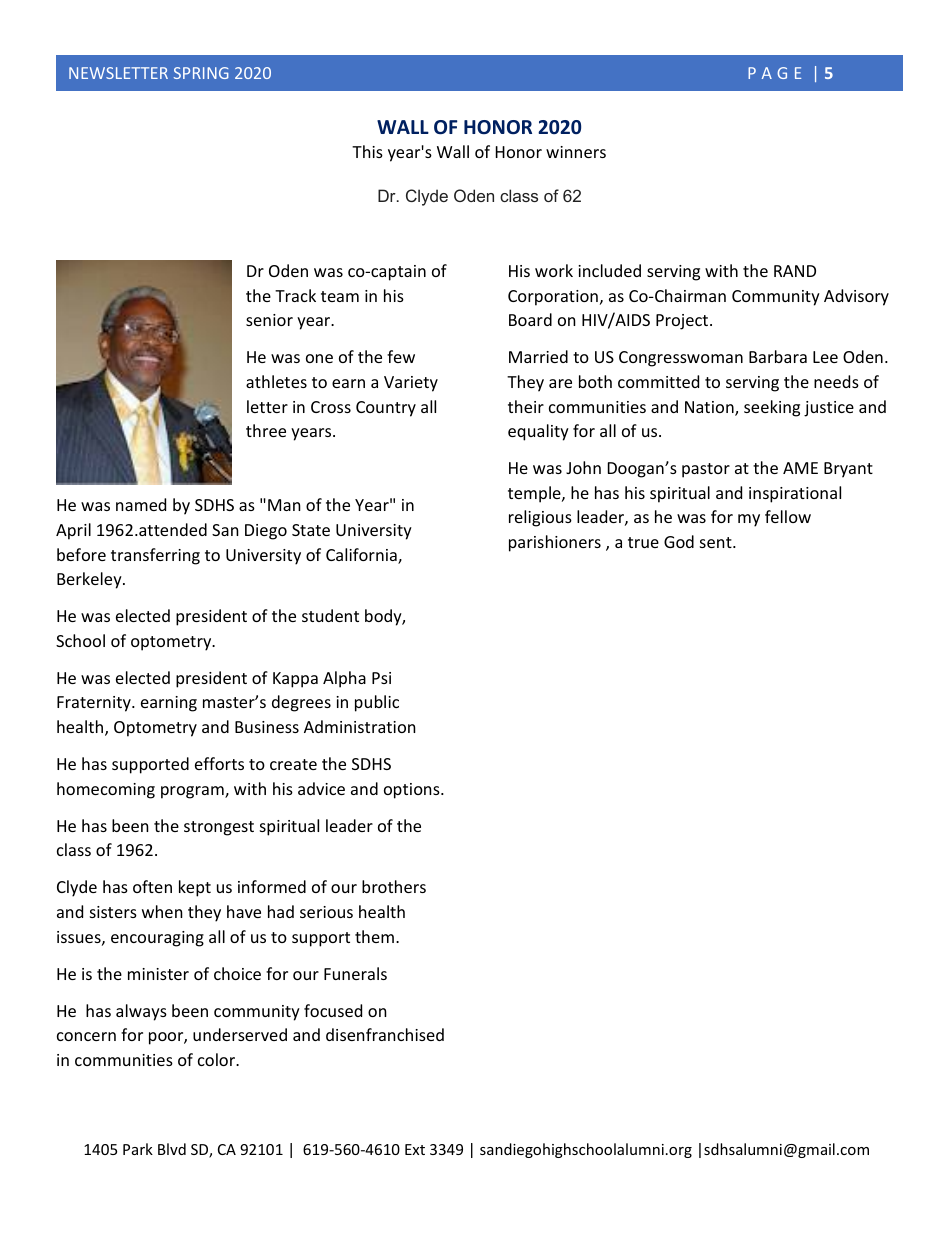  Describe the element at coordinates (576, 152) in the screenshot. I see `winners` at that location.
